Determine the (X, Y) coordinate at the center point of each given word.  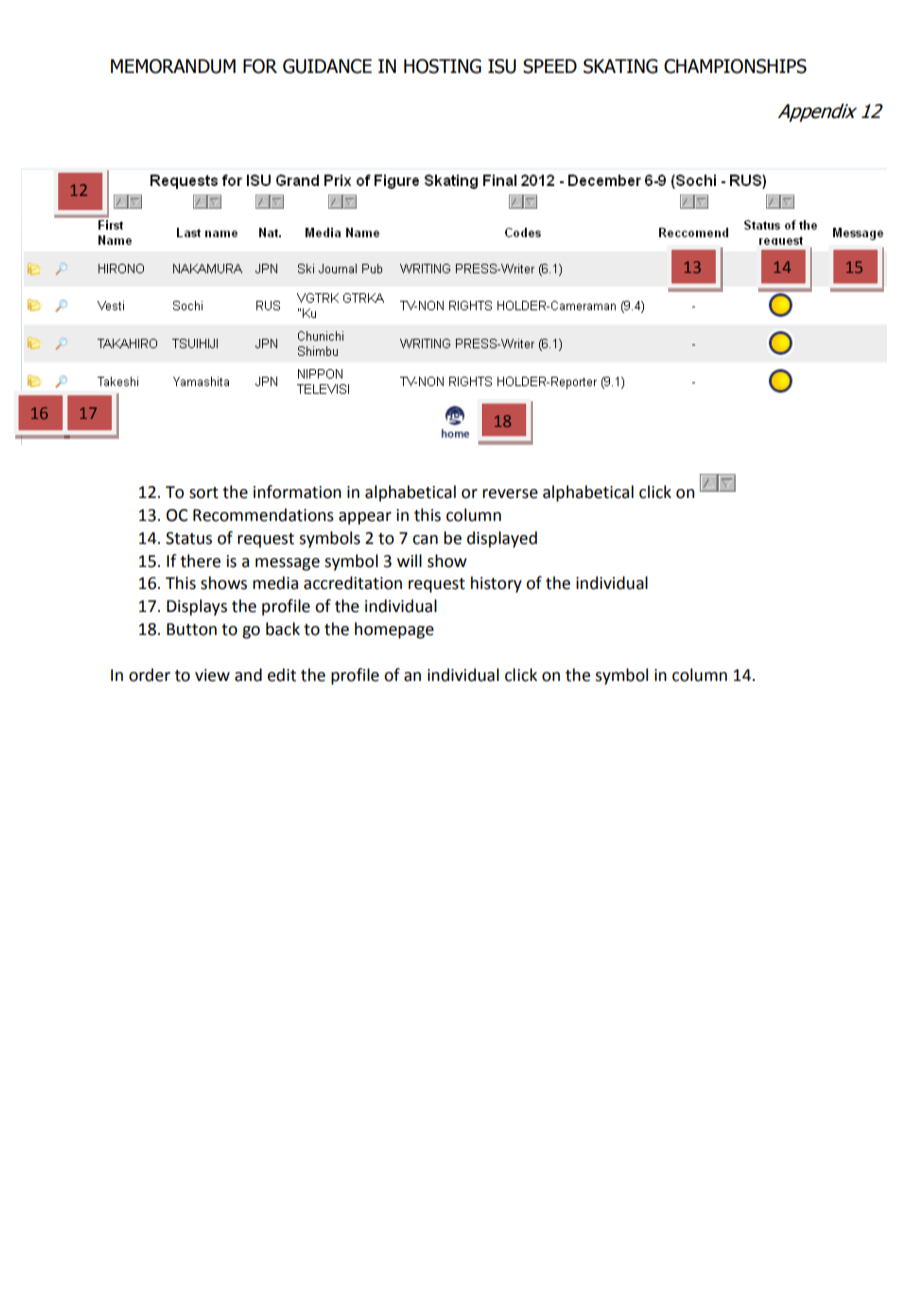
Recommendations (263, 515)
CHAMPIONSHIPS (735, 66)
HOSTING (442, 66)
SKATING (620, 66)
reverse (510, 494)
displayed (502, 539)
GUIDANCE (327, 66)
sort (203, 493)
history (496, 584)
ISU (502, 66)
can (425, 540)
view (212, 675)
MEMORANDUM (173, 66)
